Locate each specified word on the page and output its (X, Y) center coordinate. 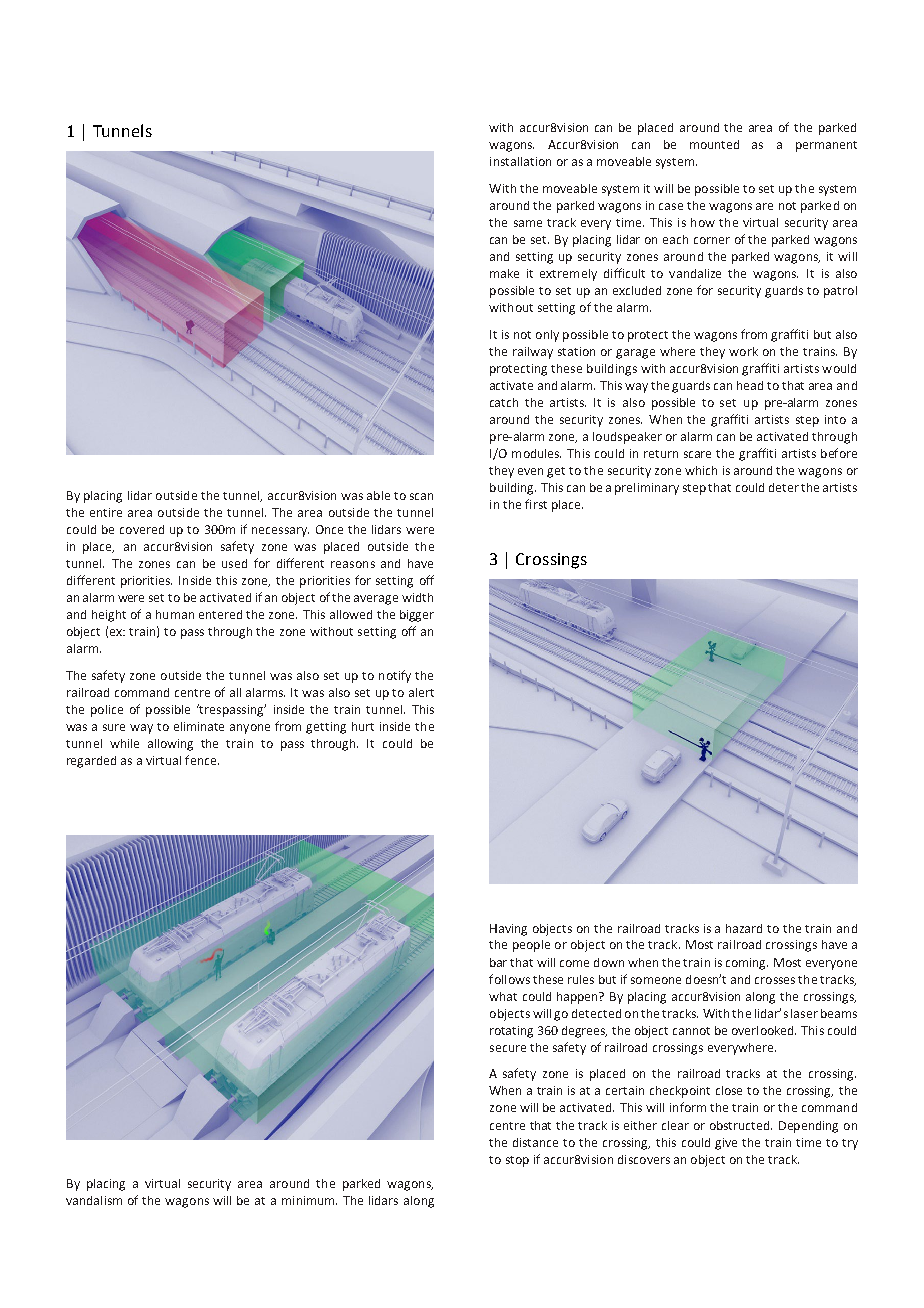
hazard (744, 928)
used (234, 563)
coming (747, 964)
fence (202, 760)
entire (106, 512)
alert (421, 692)
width (417, 597)
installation (520, 161)
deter (784, 487)
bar (498, 962)
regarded (91, 762)
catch (504, 402)
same (528, 223)
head (750, 385)
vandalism (94, 1200)
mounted (714, 144)
